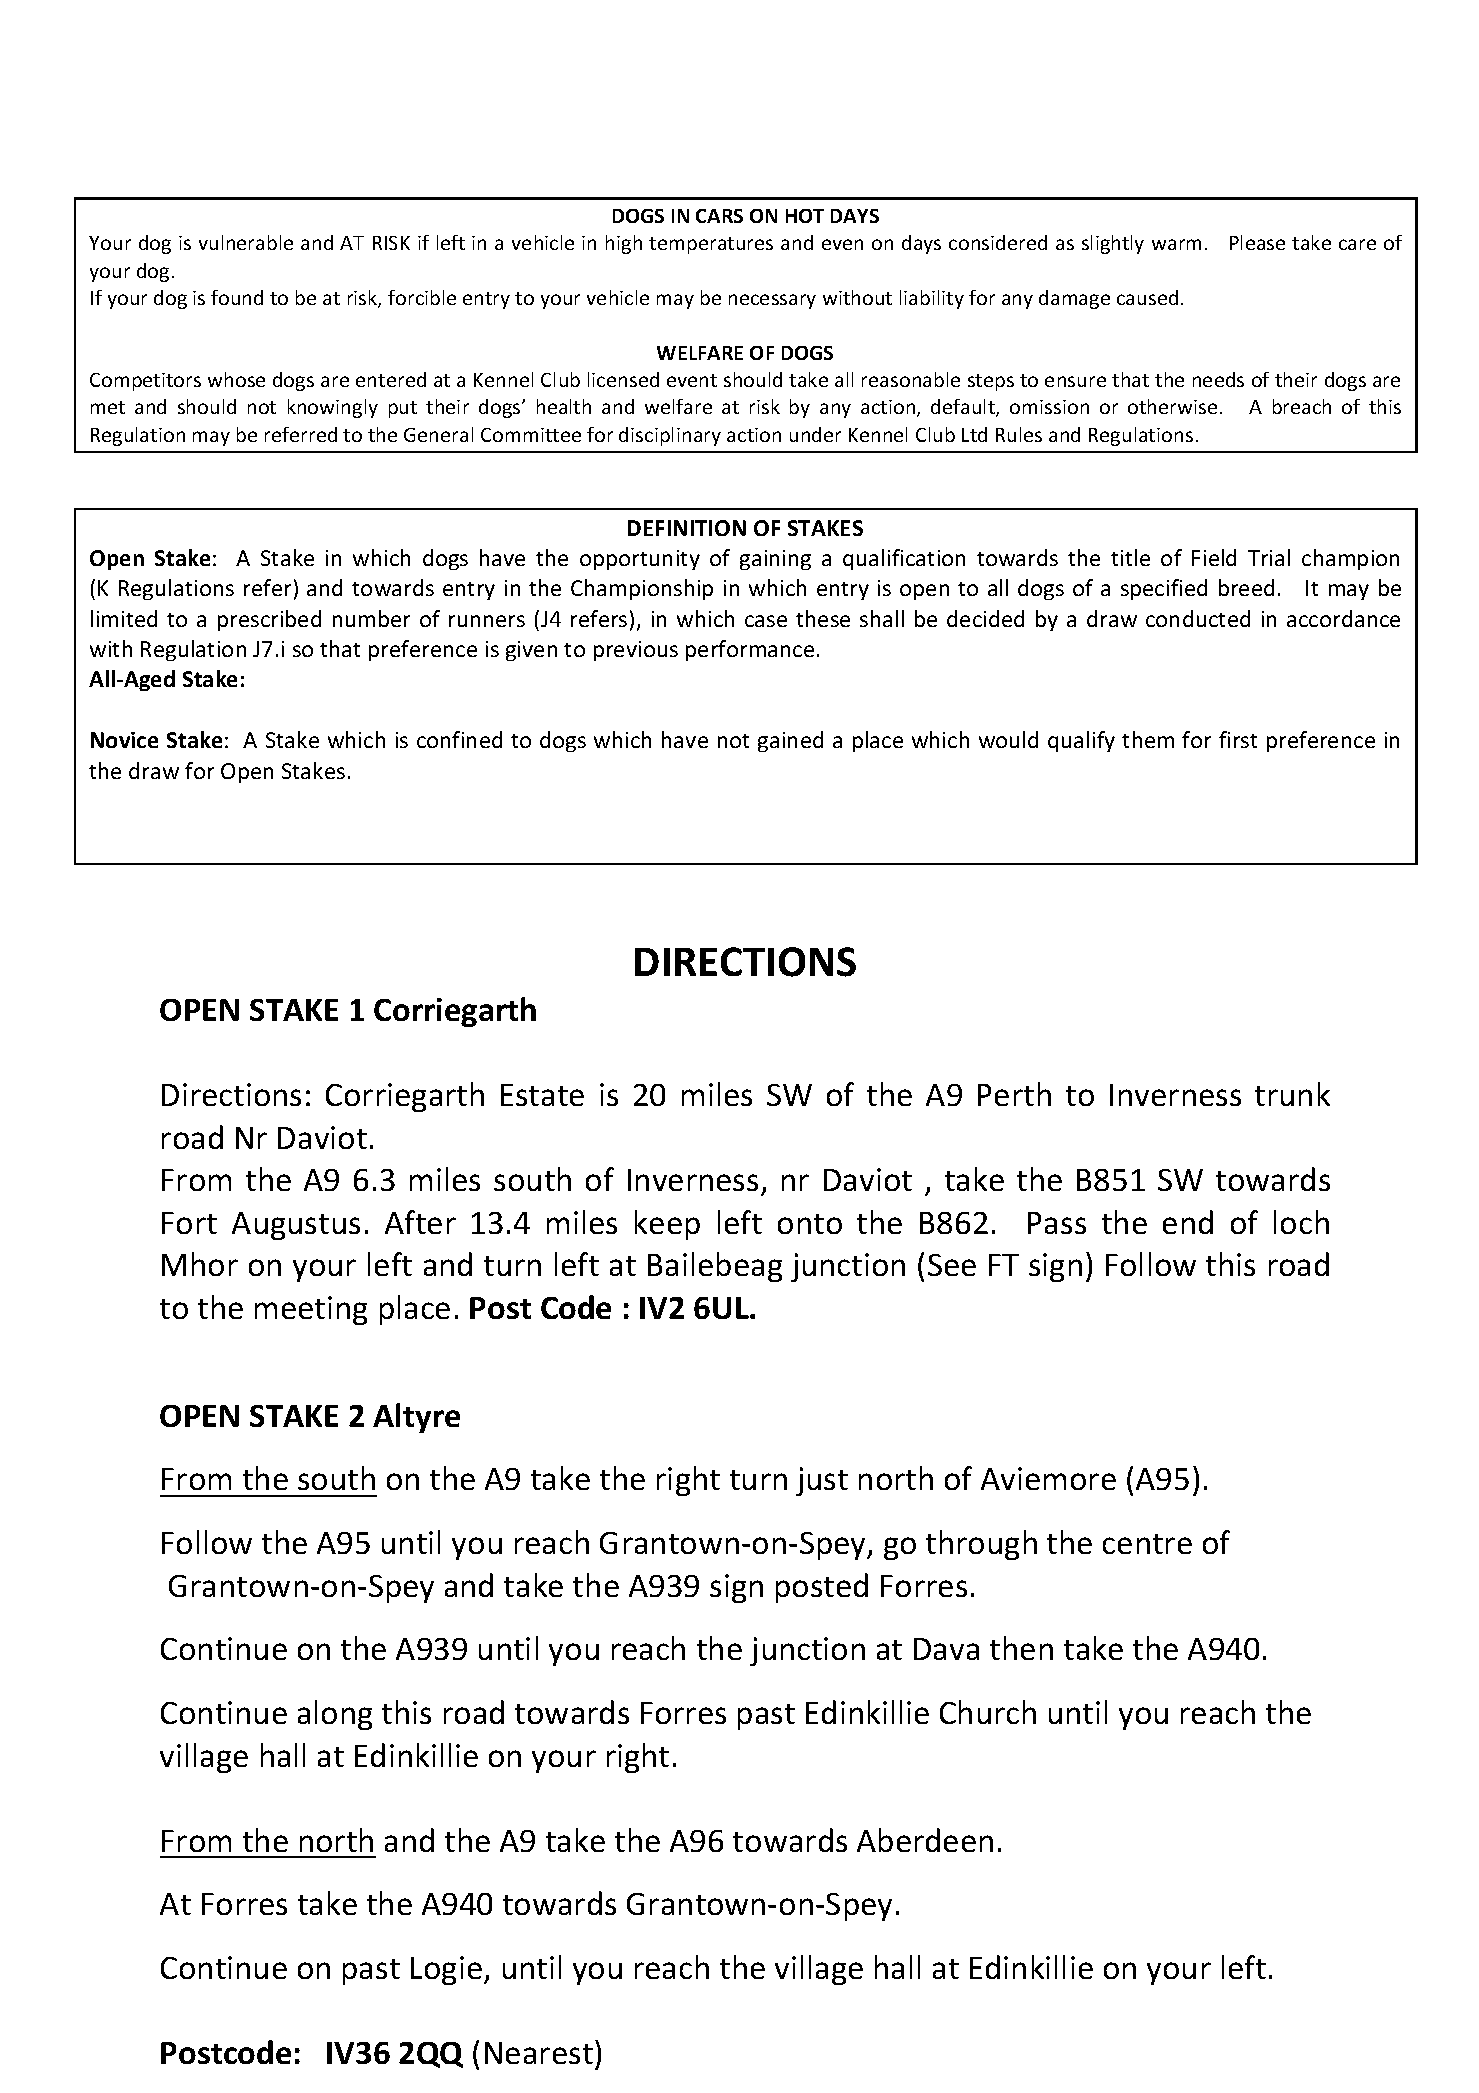 The image size is (1479, 2093). What do you see at coordinates (1176, 244) in the image?
I see `warm` at bounding box center [1176, 244].
